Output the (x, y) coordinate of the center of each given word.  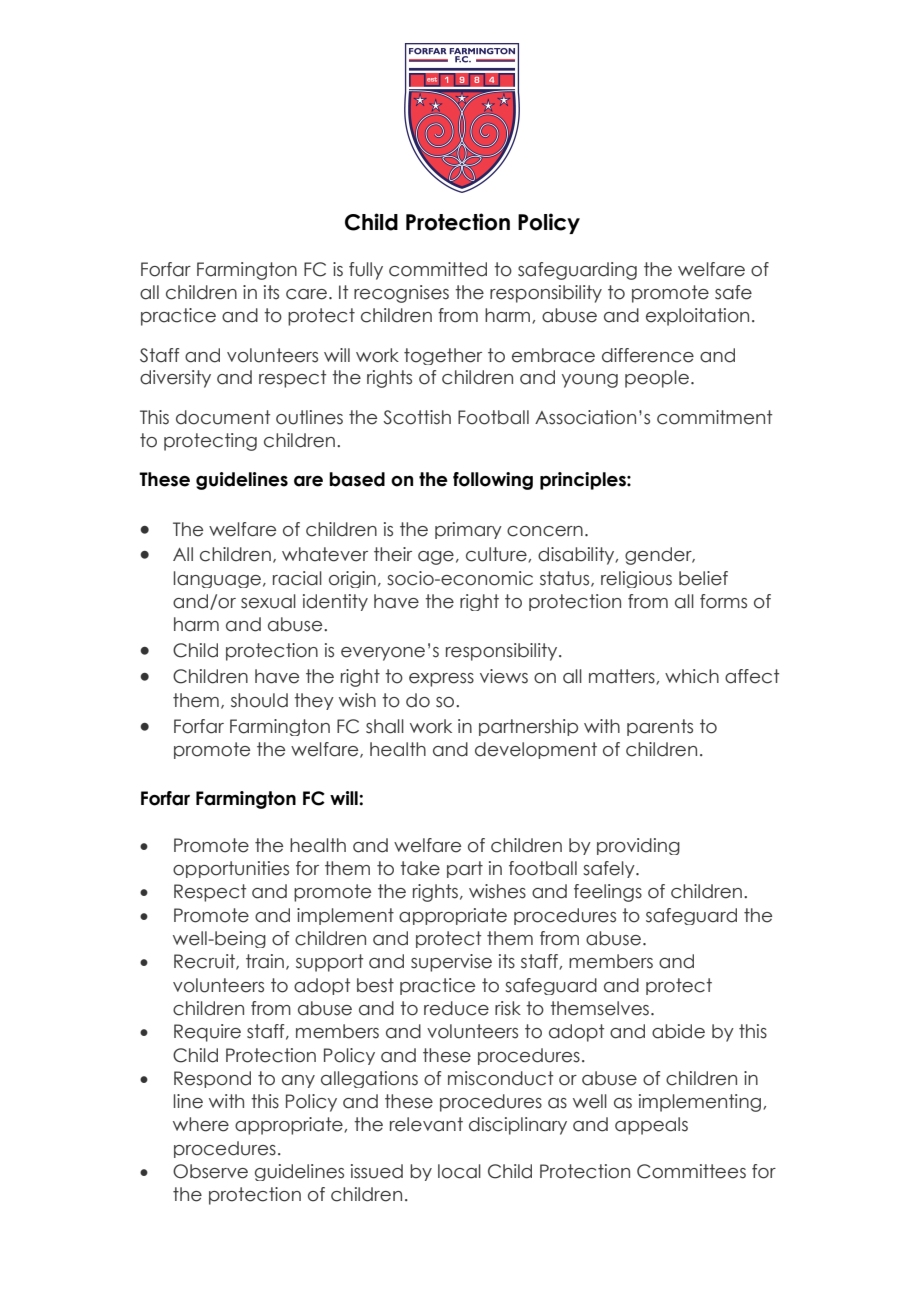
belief (703, 578)
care (306, 294)
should (259, 700)
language (217, 579)
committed (438, 269)
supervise (451, 963)
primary (468, 530)
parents (660, 727)
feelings (608, 893)
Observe (210, 1171)
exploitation (697, 317)
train (265, 961)
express (441, 680)
